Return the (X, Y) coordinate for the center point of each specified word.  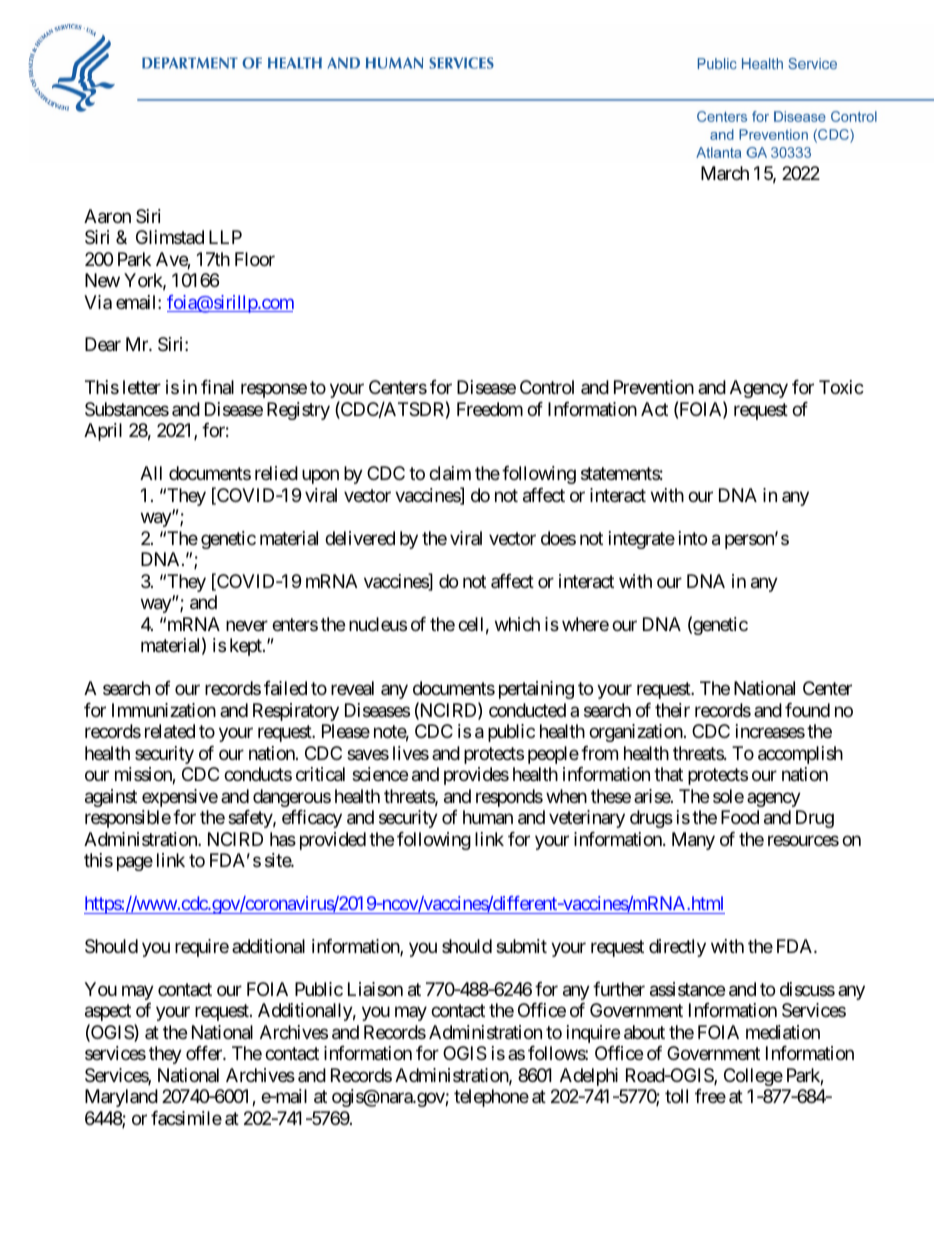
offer (205, 1053)
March (725, 173)
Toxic (841, 387)
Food (740, 817)
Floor (255, 259)
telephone (491, 1098)
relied (276, 473)
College (753, 1077)
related (170, 731)
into (693, 538)
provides (476, 776)
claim (450, 473)
